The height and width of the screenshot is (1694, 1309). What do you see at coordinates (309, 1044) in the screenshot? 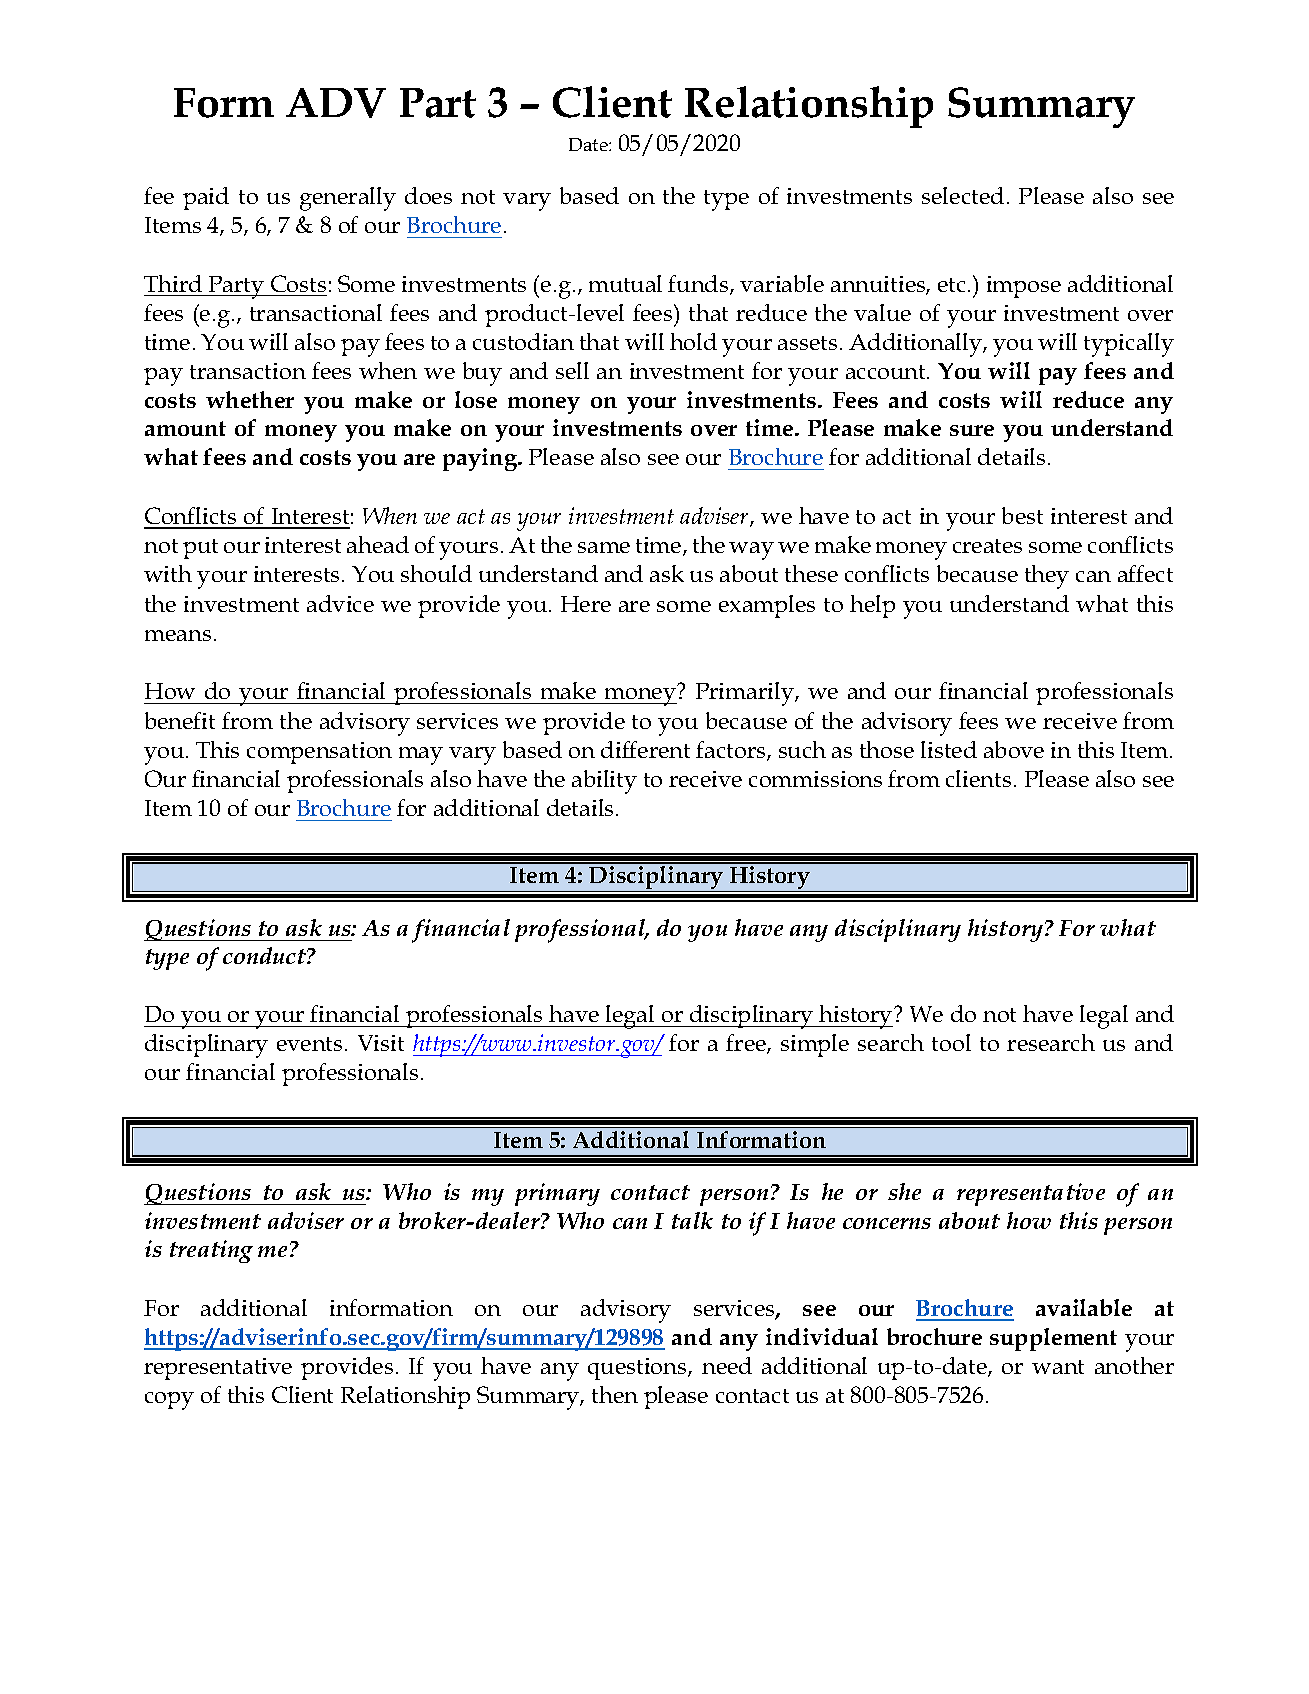
I see `events` at bounding box center [309, 1044].
